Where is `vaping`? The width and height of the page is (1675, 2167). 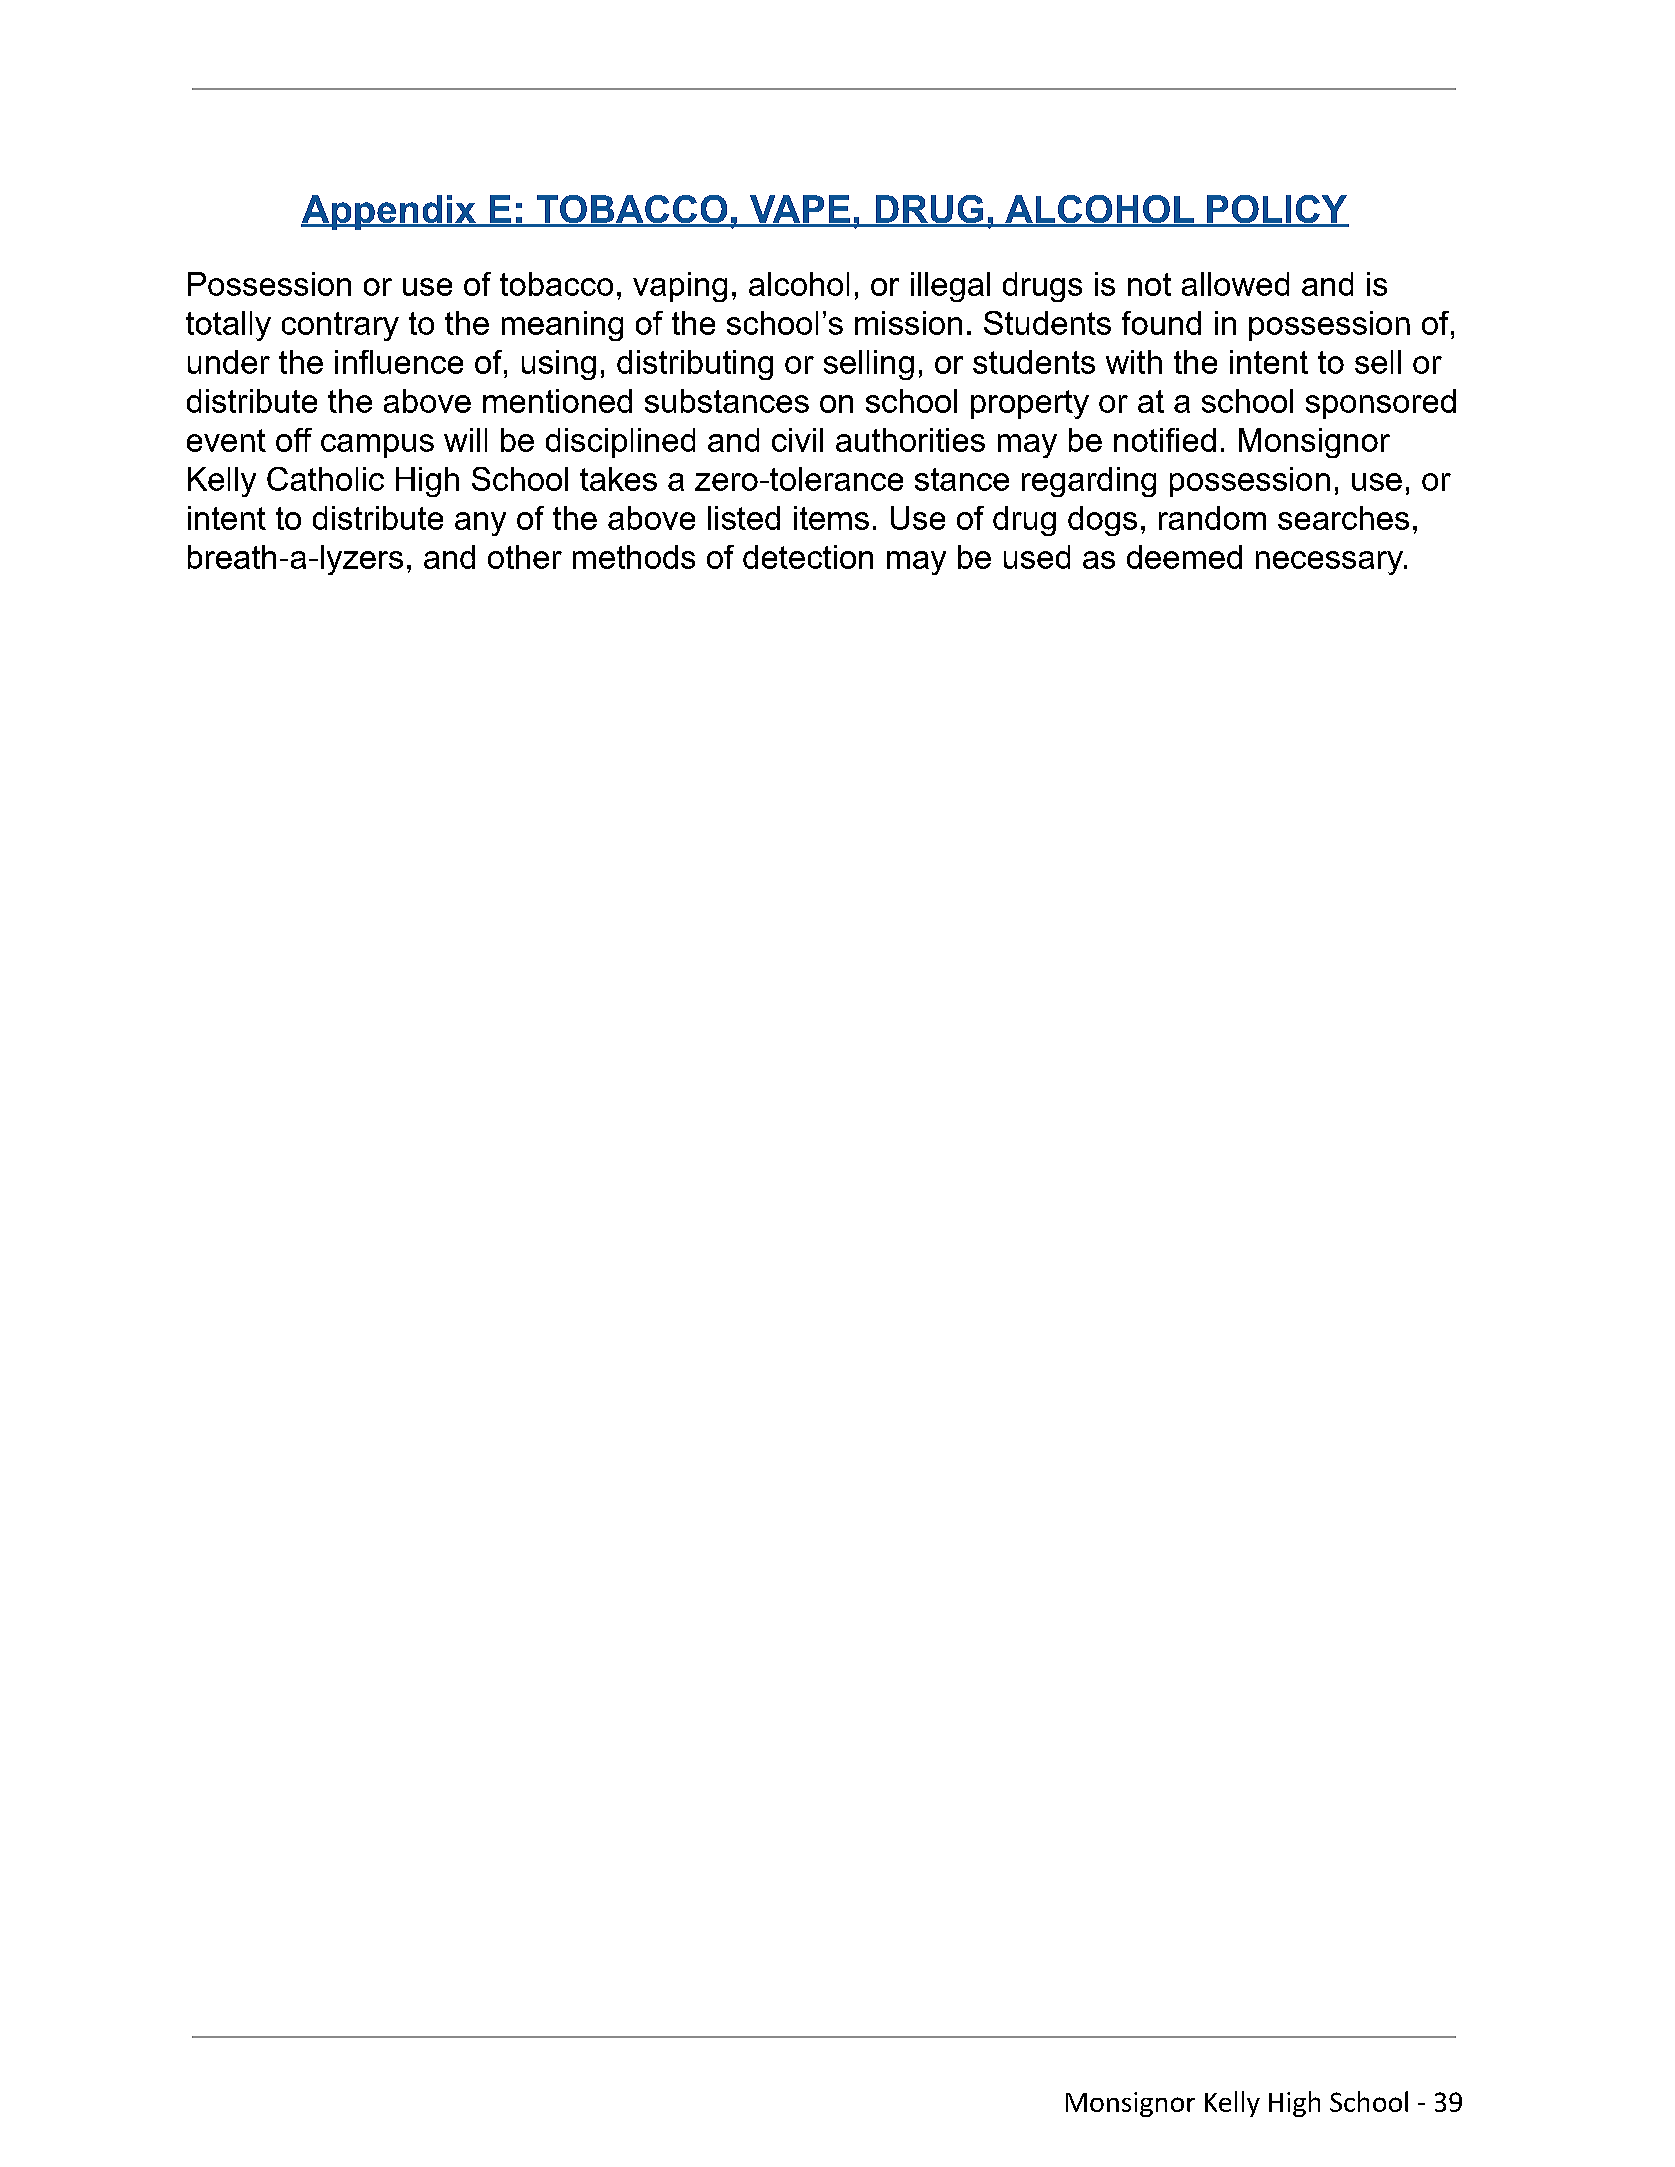
vaping is located at coordinates (680, 287).
